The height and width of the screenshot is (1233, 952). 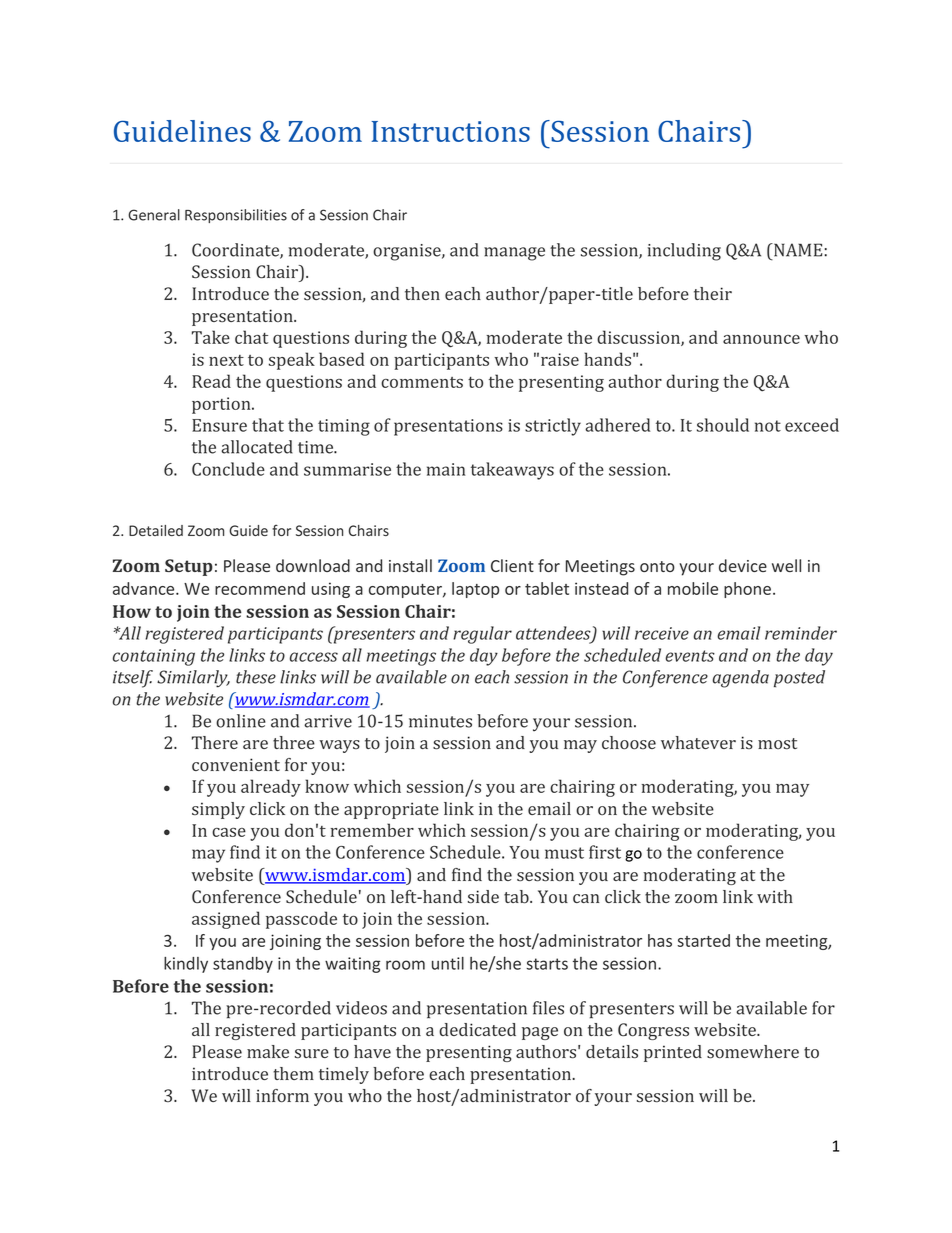 I want to click on comments, so click(x=422, y=382).
